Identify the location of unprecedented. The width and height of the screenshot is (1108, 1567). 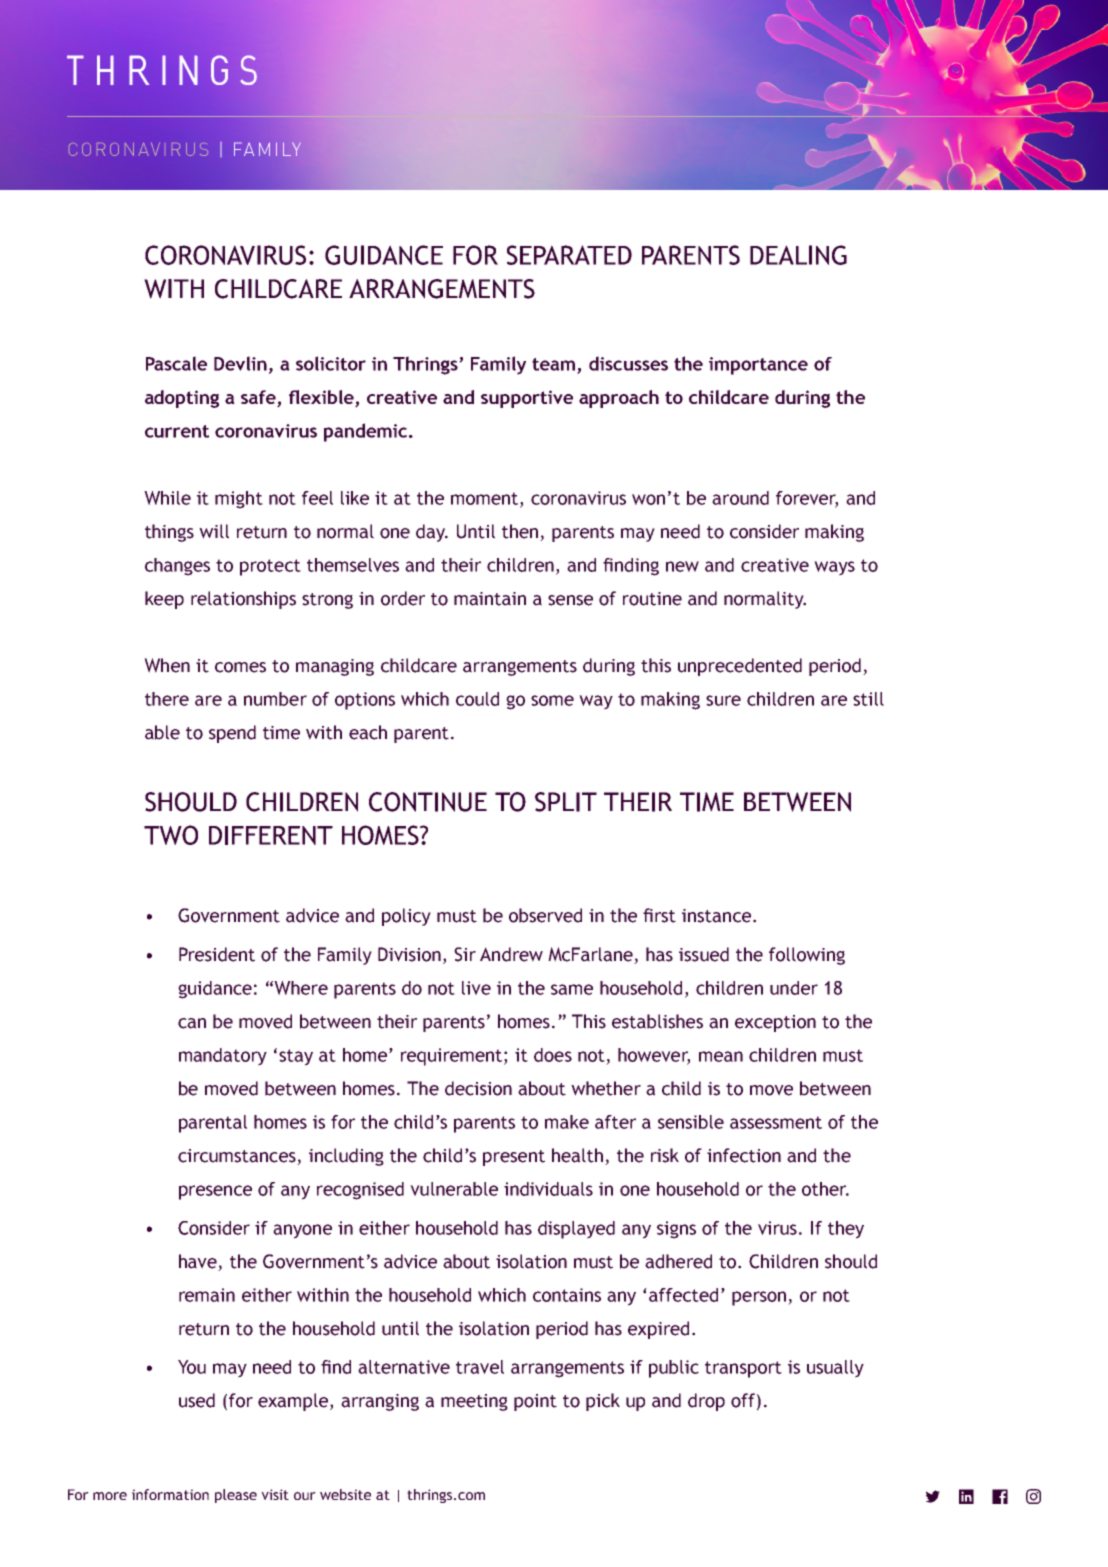
(740, 667).
